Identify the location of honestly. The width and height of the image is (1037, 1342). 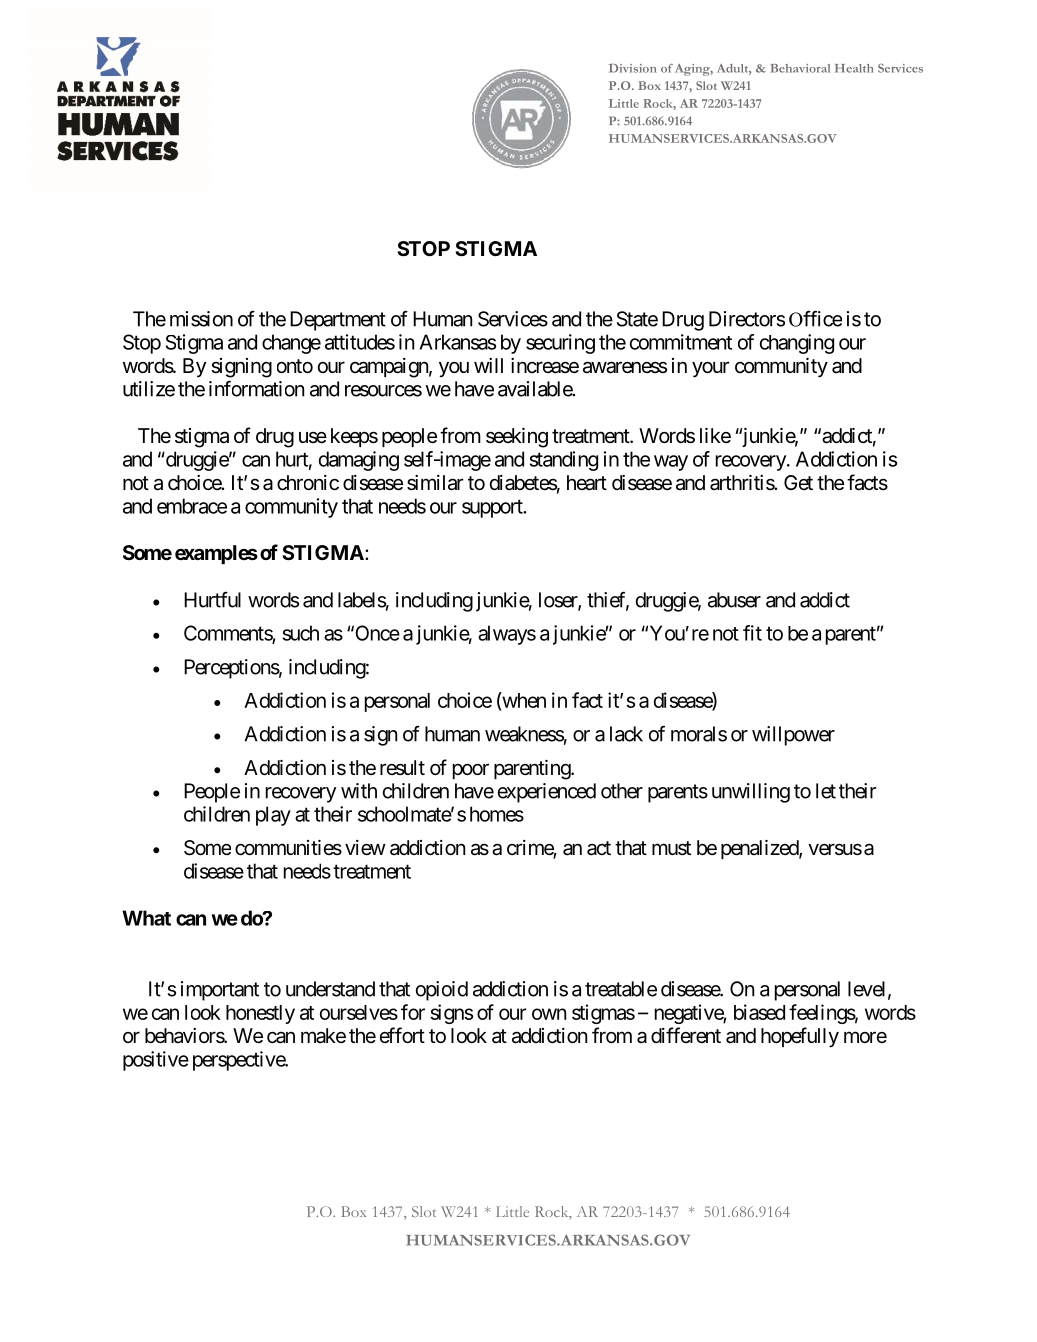
(260, 1014).
